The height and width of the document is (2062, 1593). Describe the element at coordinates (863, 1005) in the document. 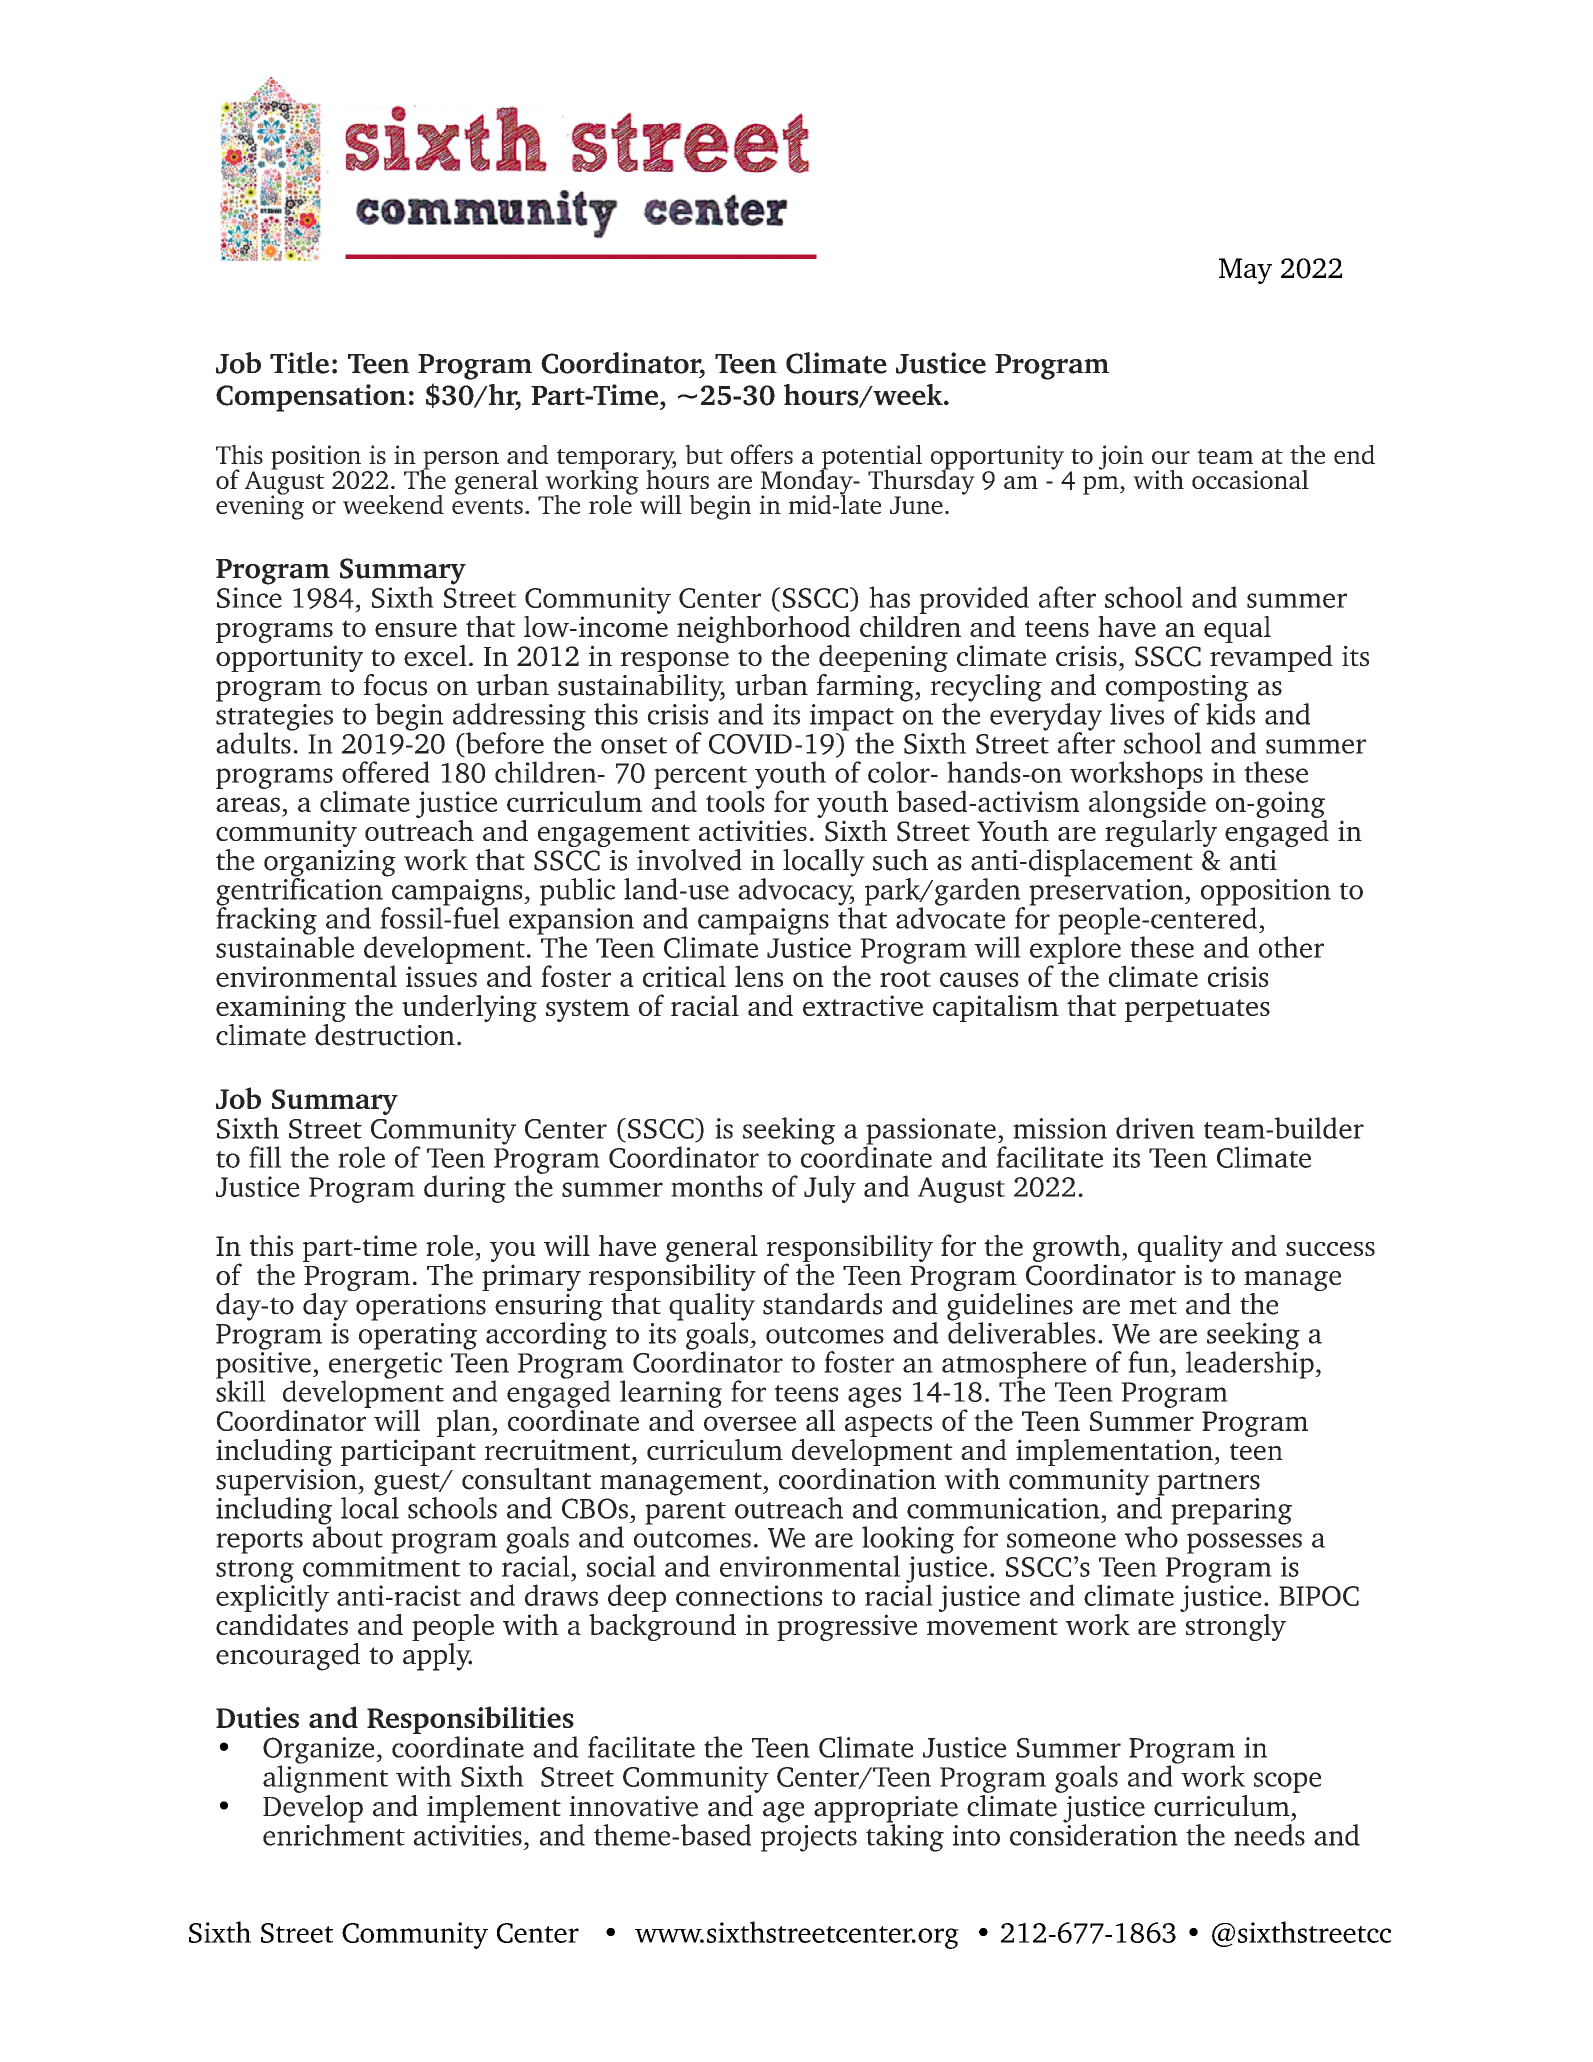

I see `extractive` at that location.
